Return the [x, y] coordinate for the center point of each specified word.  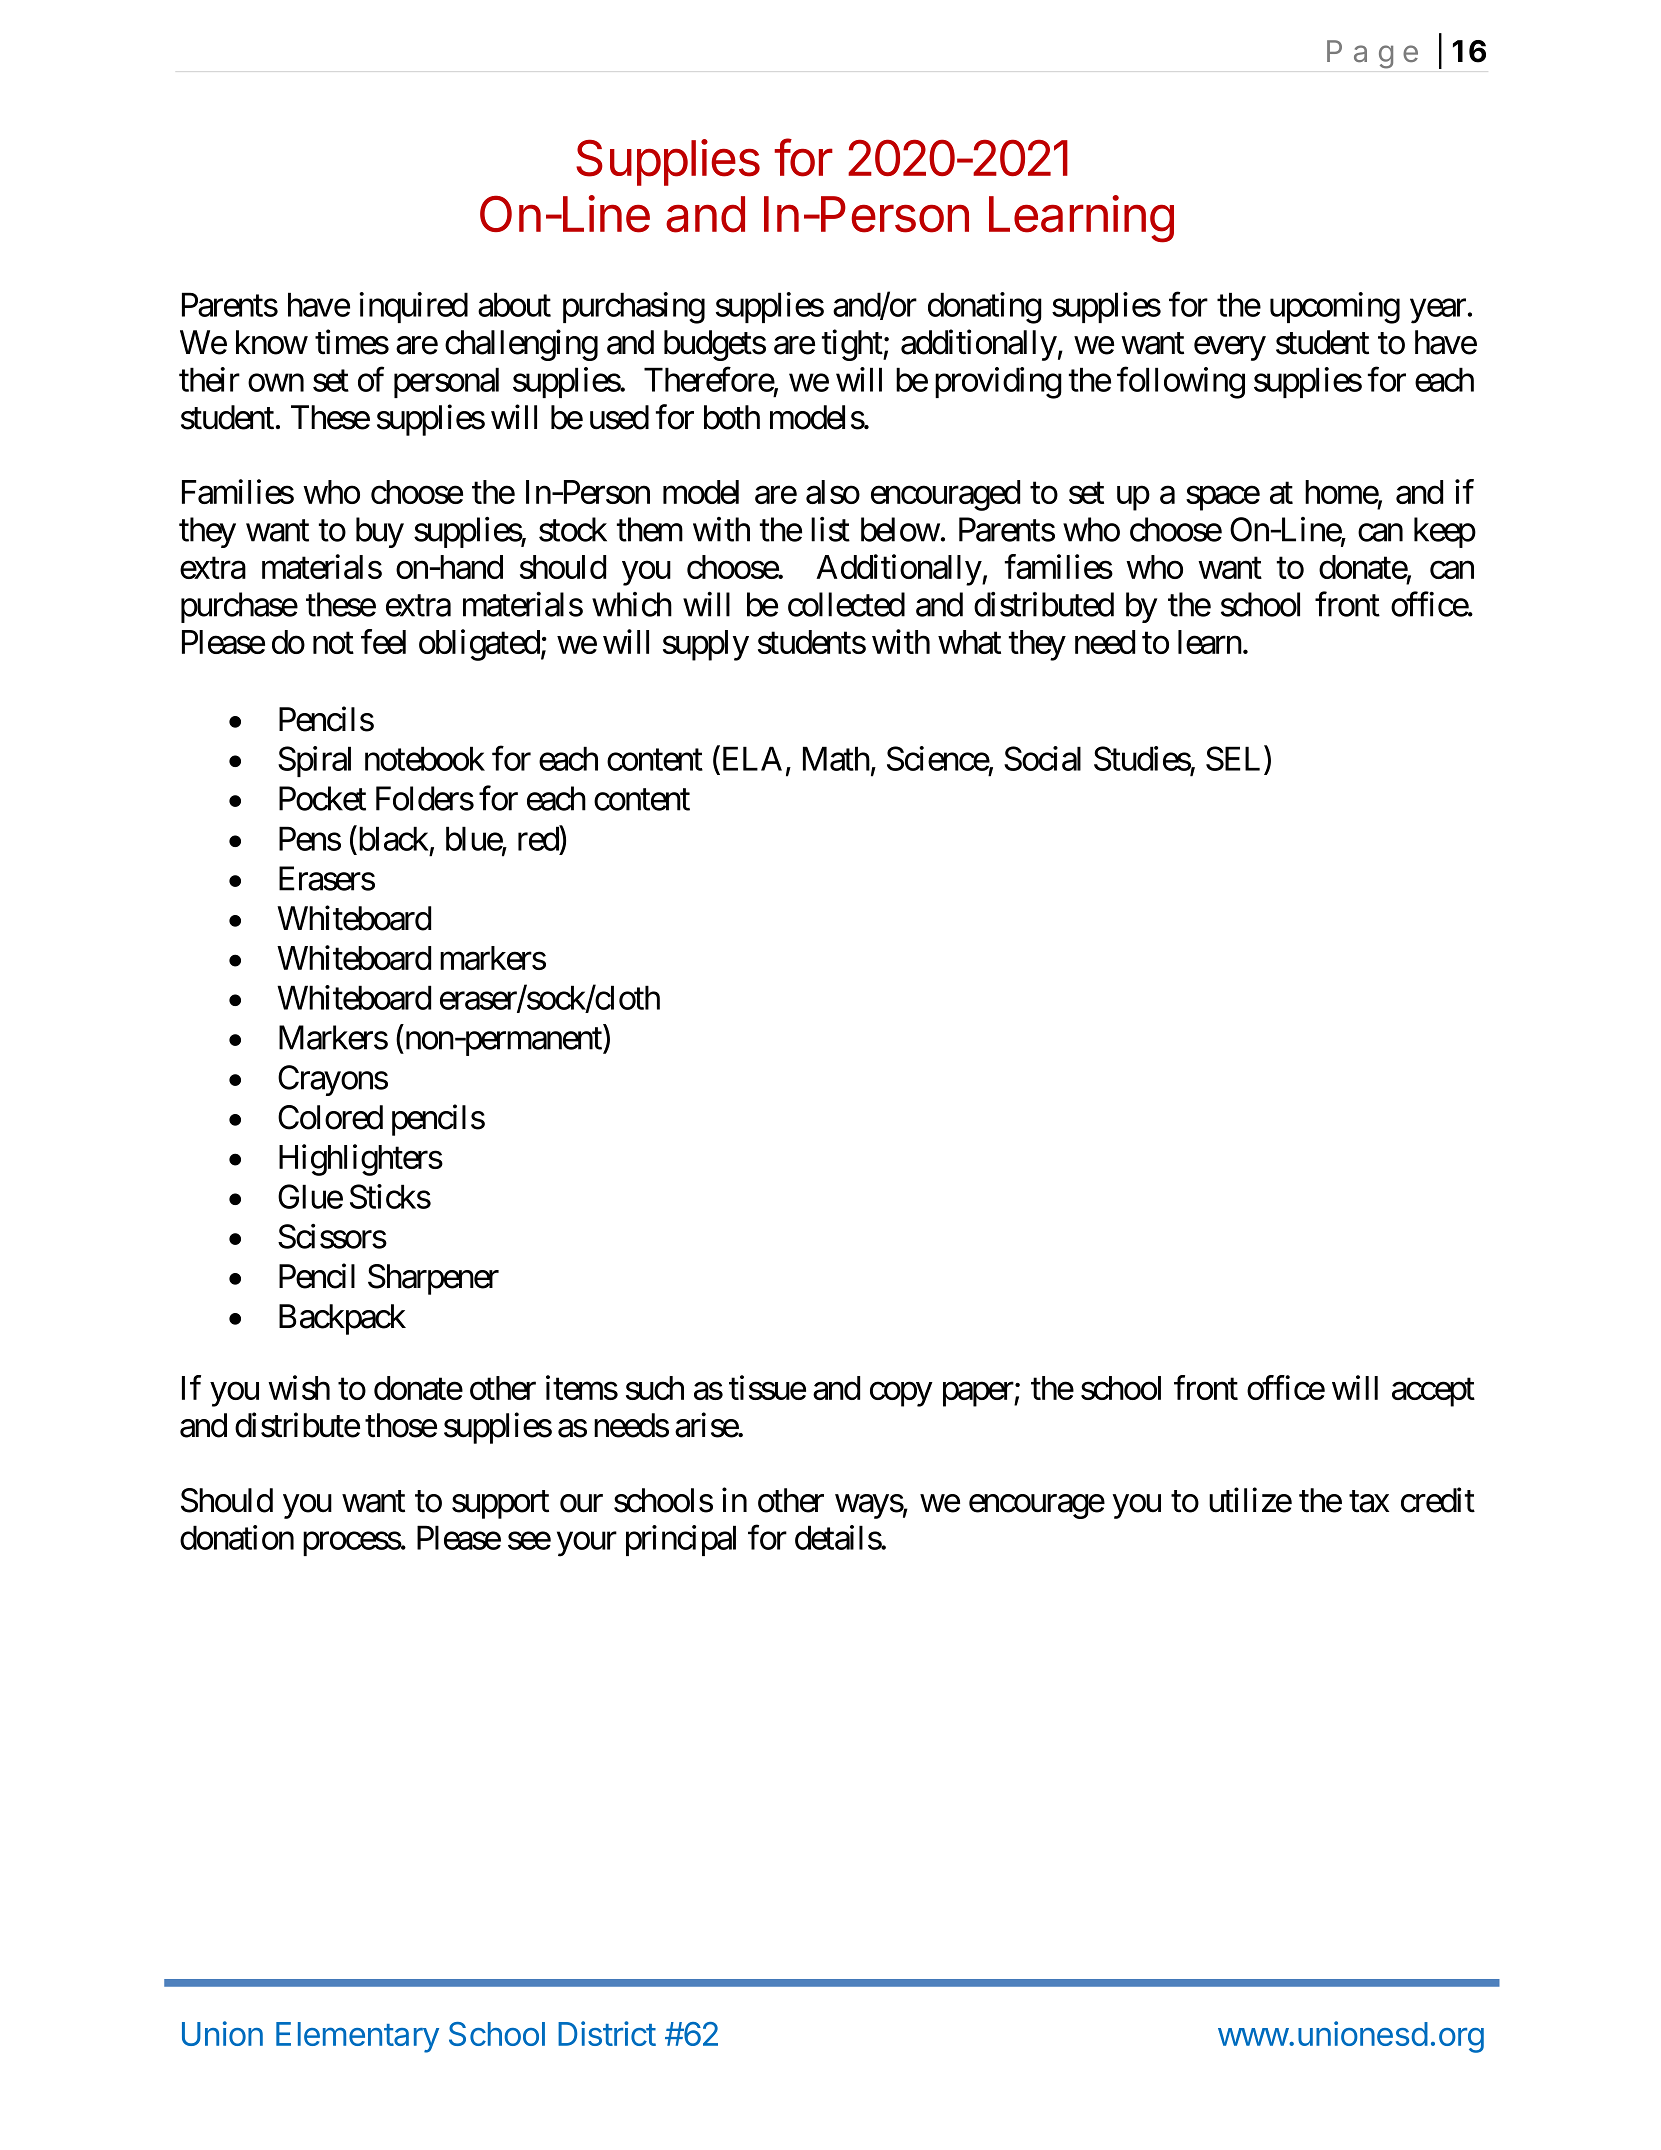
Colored [330, 1117]
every [1230, 349]
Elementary [357, 2037]
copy [901, 1394]
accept [1433, 1392]
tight [853, 345]
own [276, 383]
